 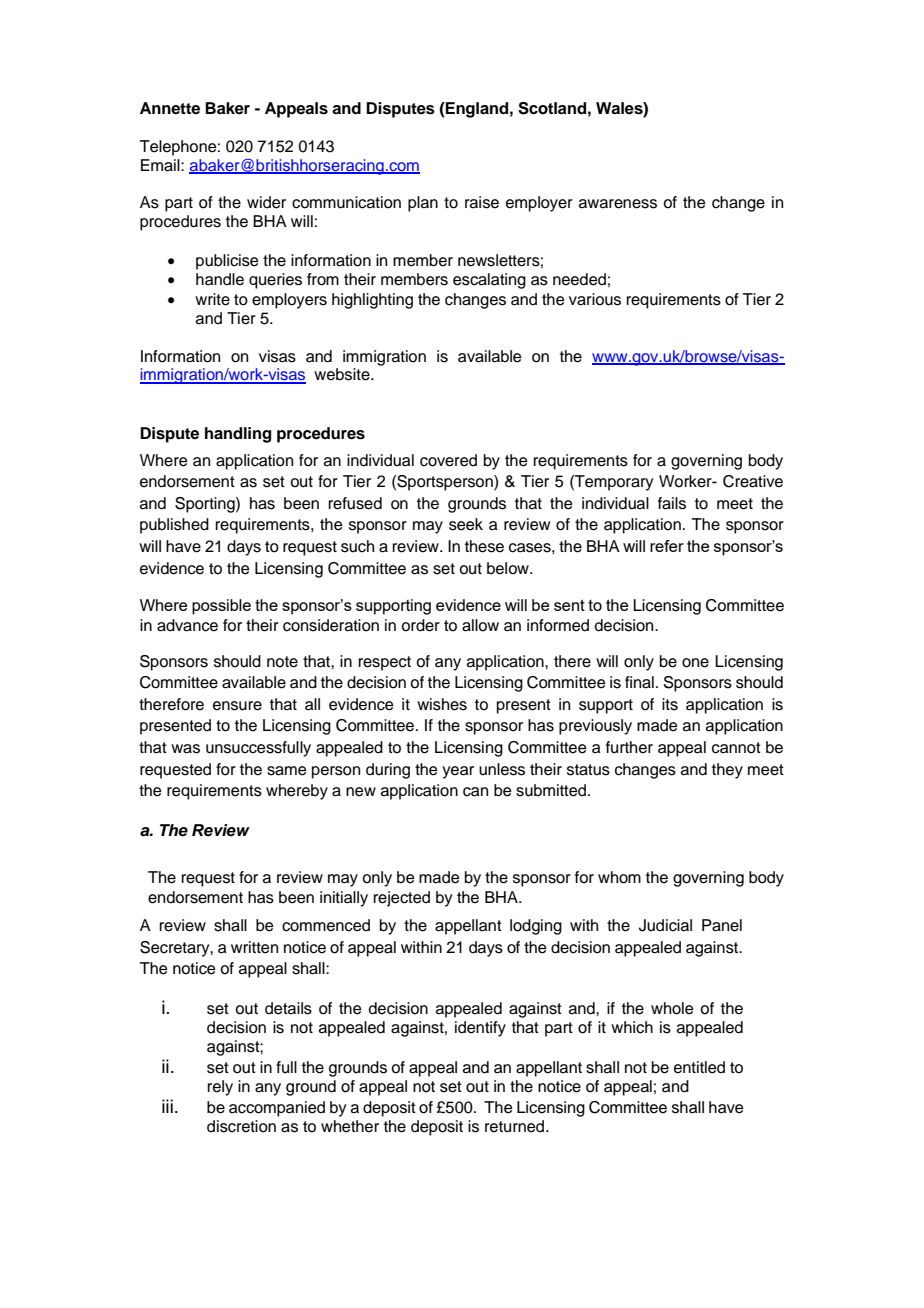 What do you see at coordinates (618, 204) in the image?
I see `awareness` at bounding box center [618, 204].
